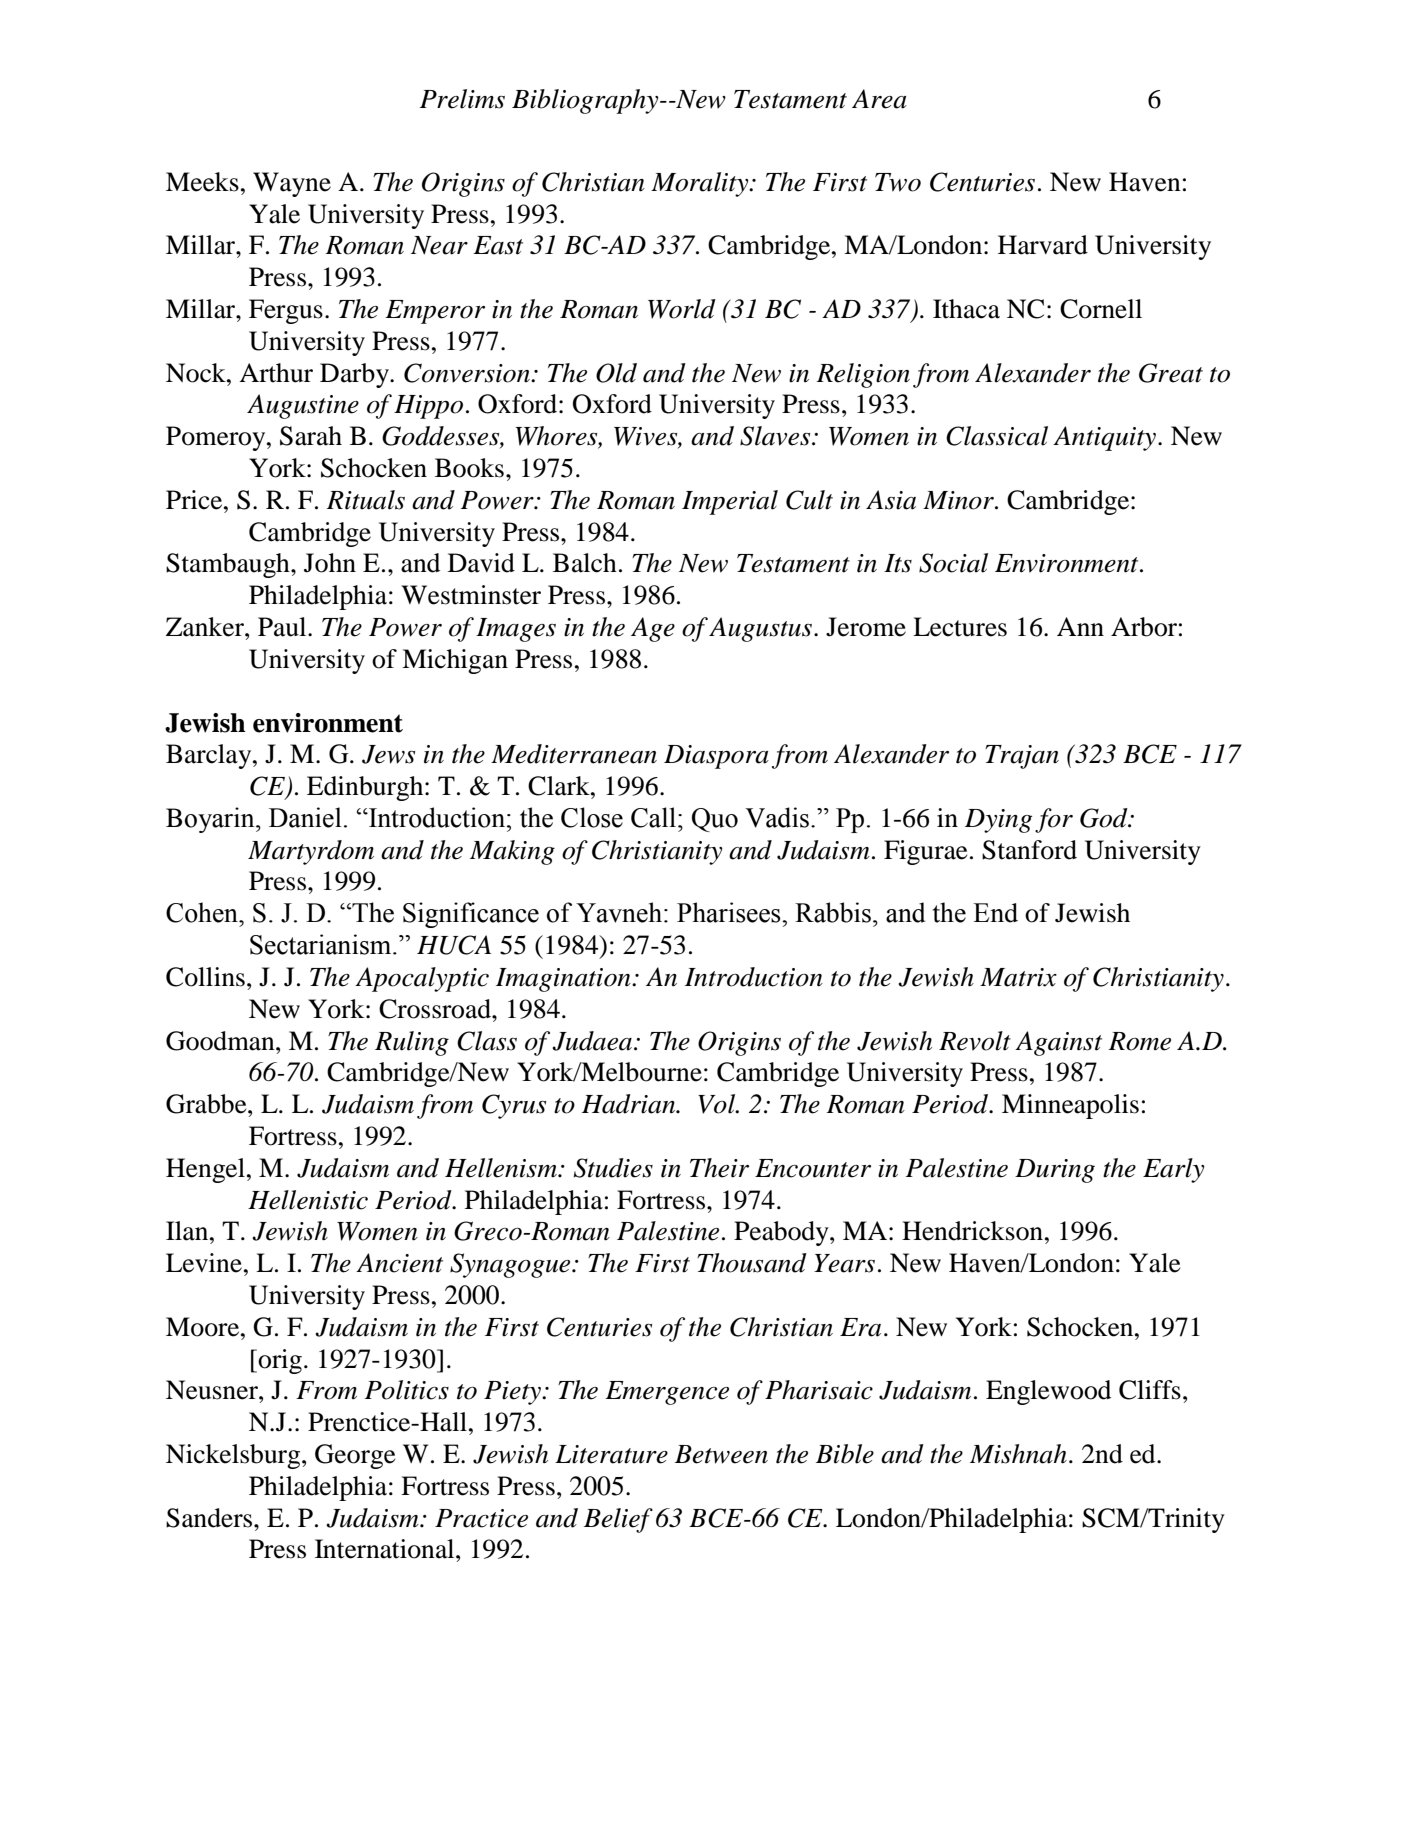 Image resolution: width=1410 pixels, height=1825 pixels. Describe the element at coordinates (1029, 850) in the document. I see `Stanford` at that location.
